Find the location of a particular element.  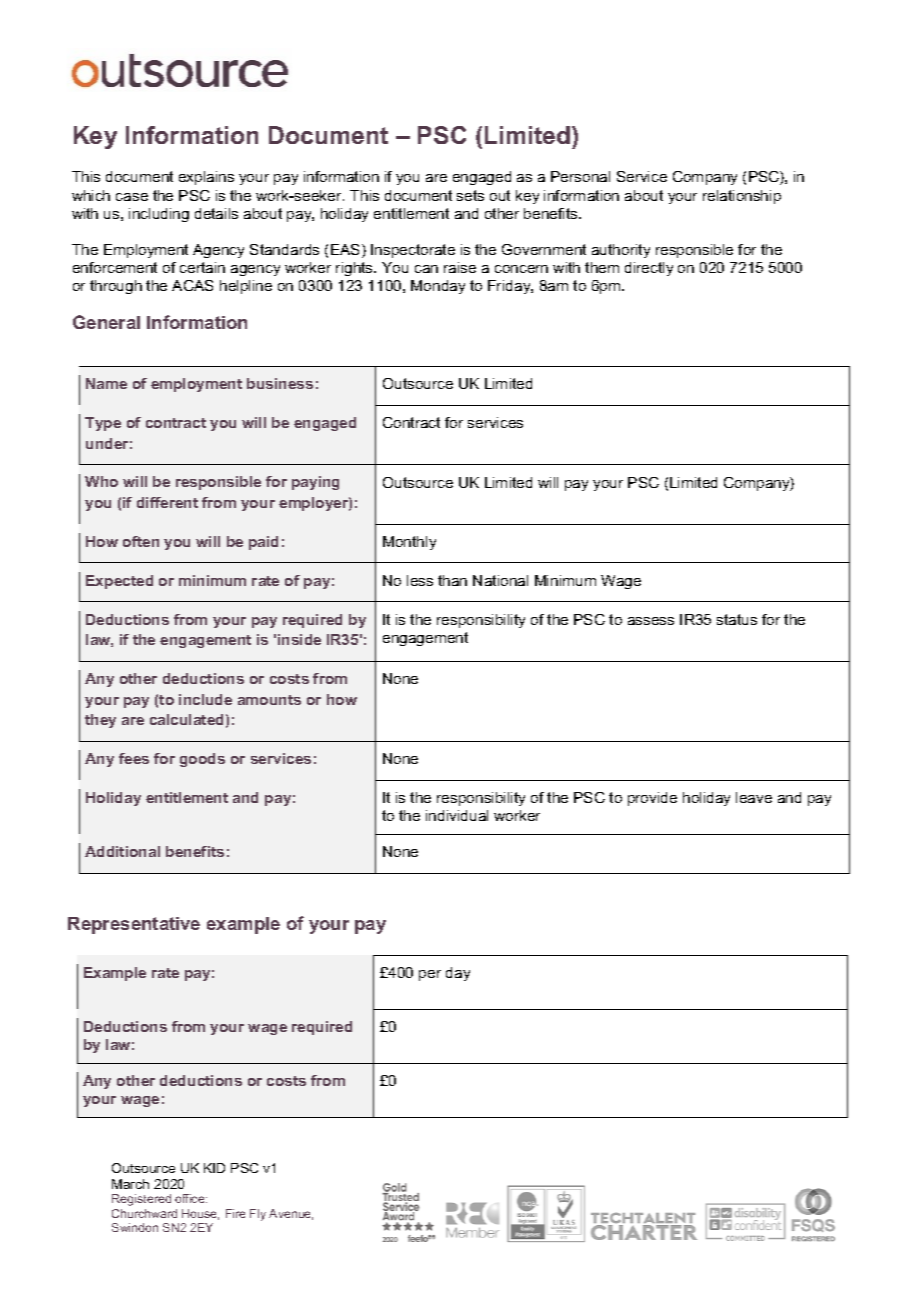

sets is located at coordinates (470, 195).
